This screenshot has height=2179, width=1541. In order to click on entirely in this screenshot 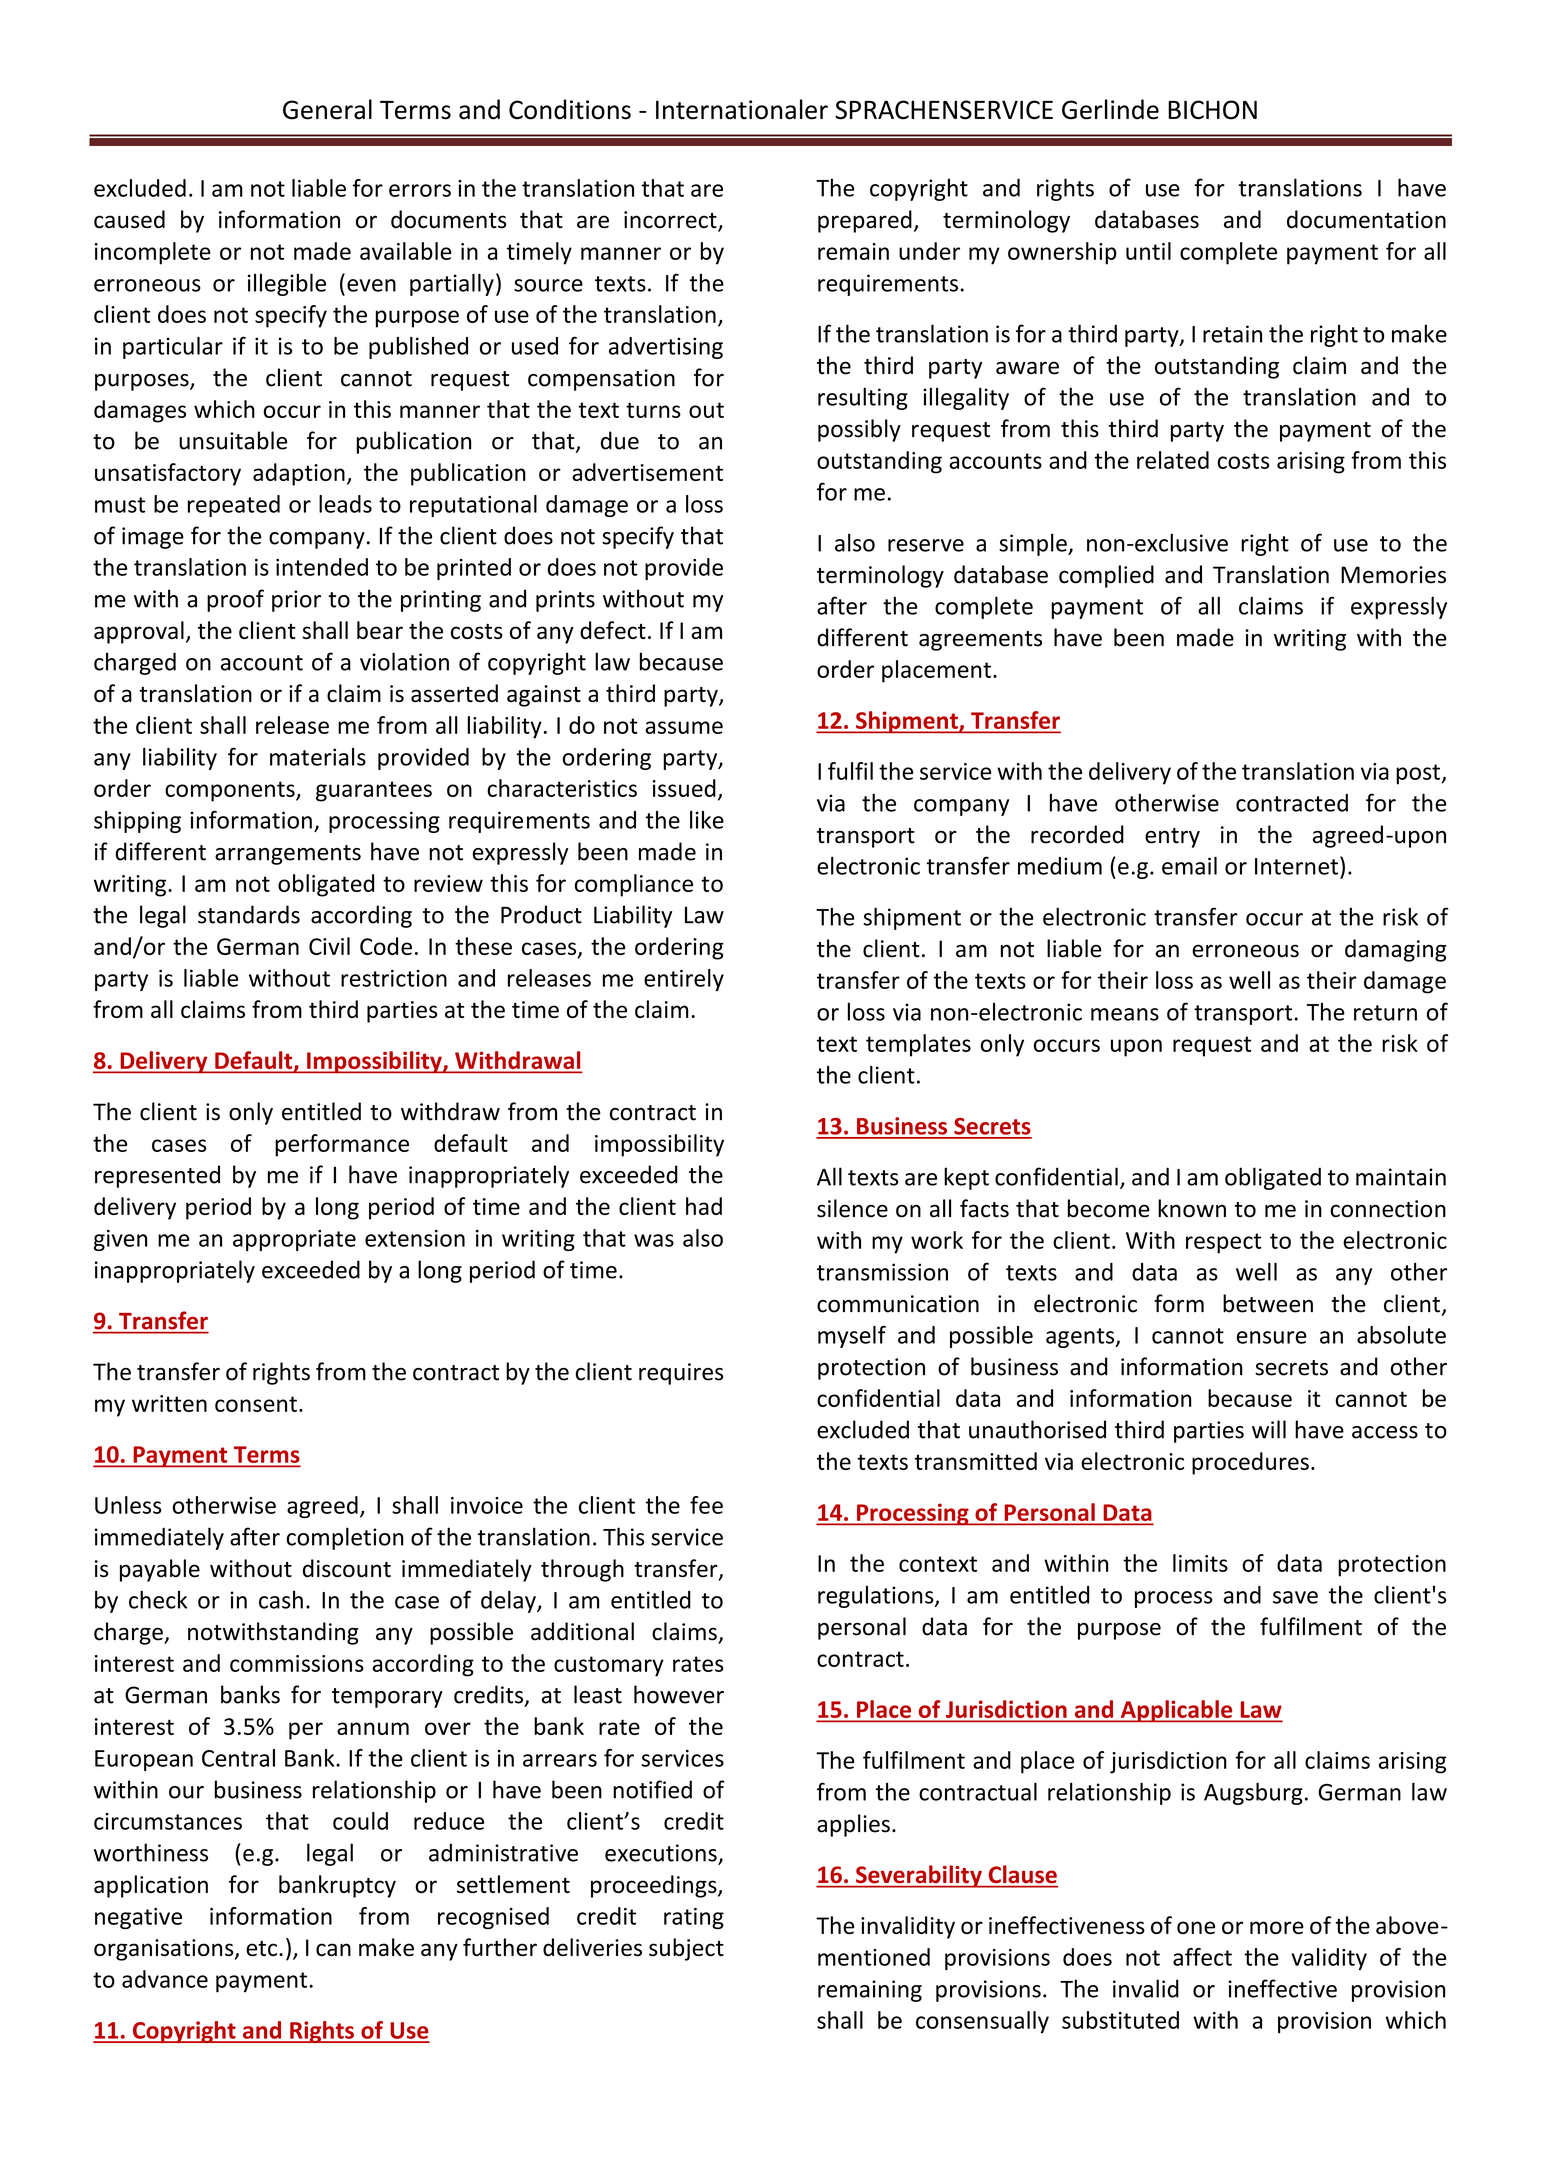, I will do `click(684, 980)`.
